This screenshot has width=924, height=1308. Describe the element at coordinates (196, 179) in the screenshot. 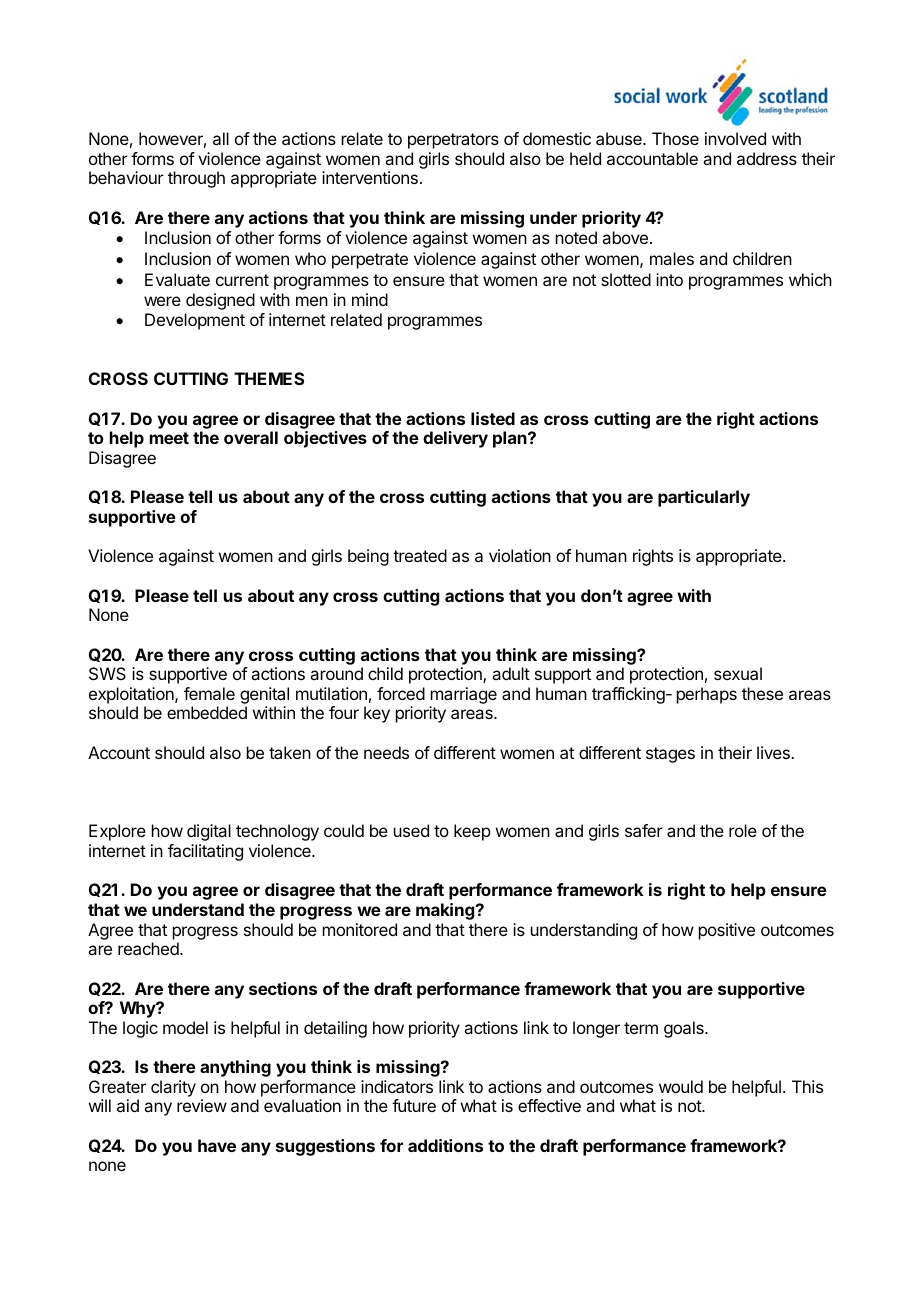

I see `through` at that location.
